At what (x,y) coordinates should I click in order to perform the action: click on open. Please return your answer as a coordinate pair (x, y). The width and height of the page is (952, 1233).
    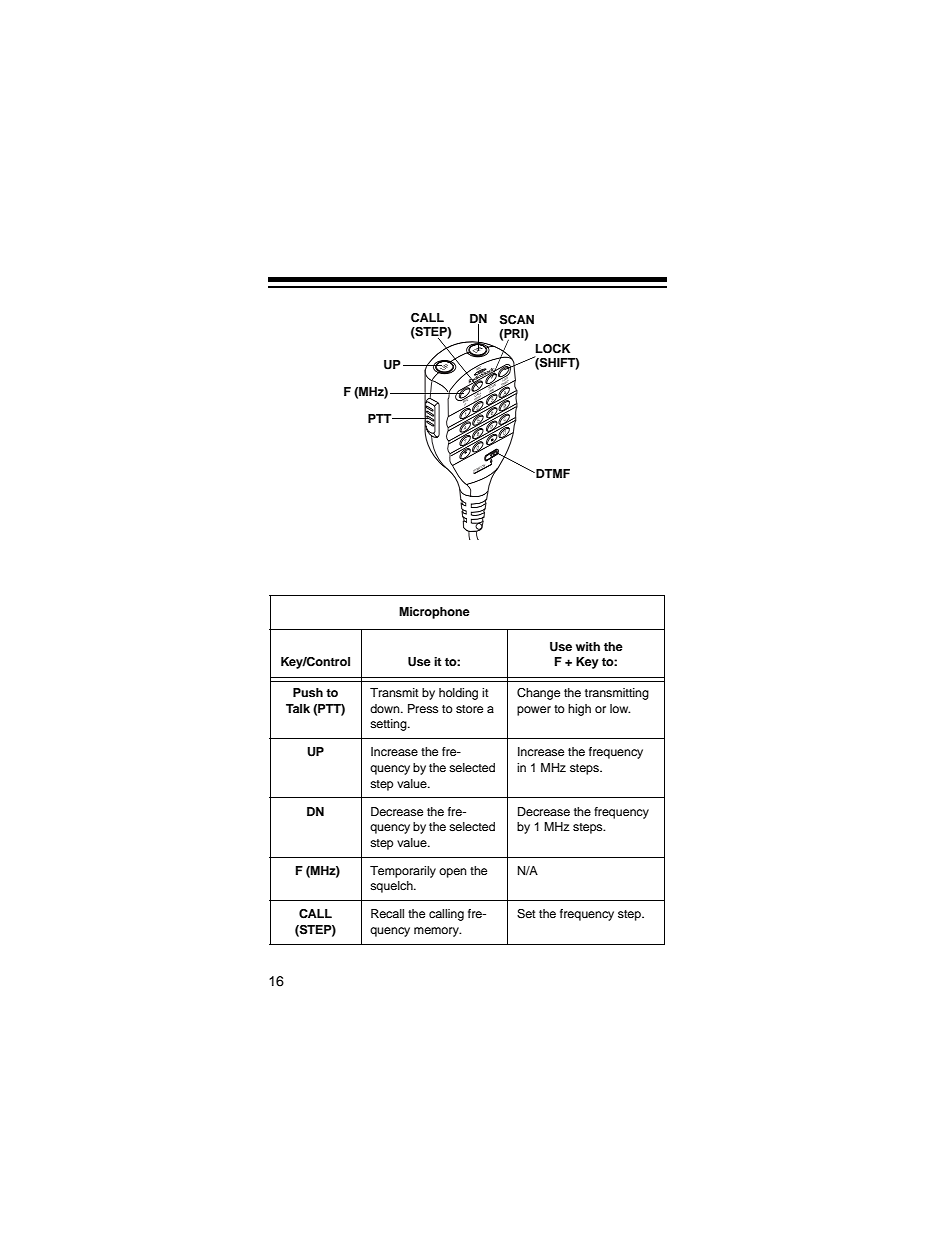
    Looking at the image, I should click on (453, 873).
